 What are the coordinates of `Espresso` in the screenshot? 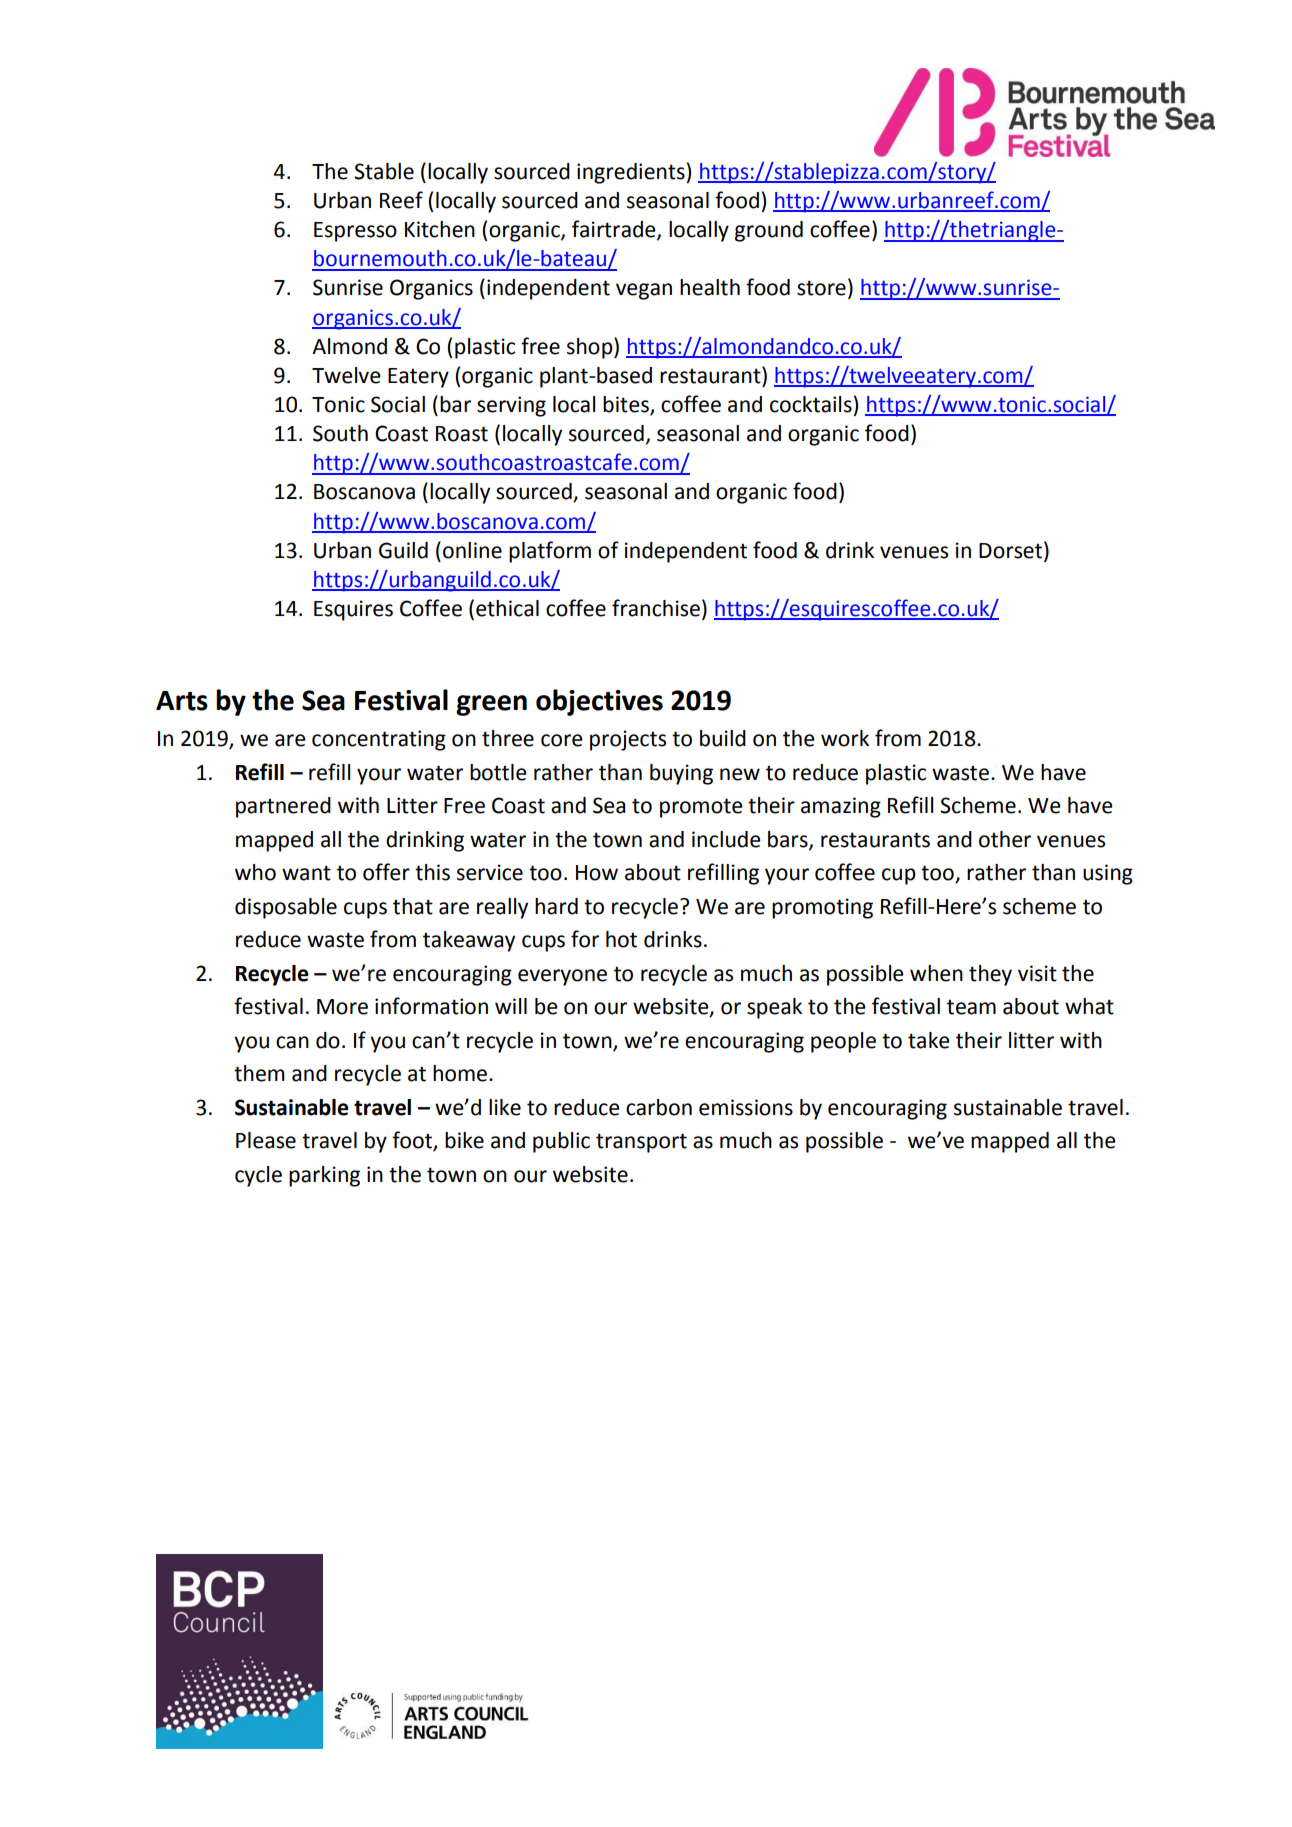 It's located at (355, 232).
